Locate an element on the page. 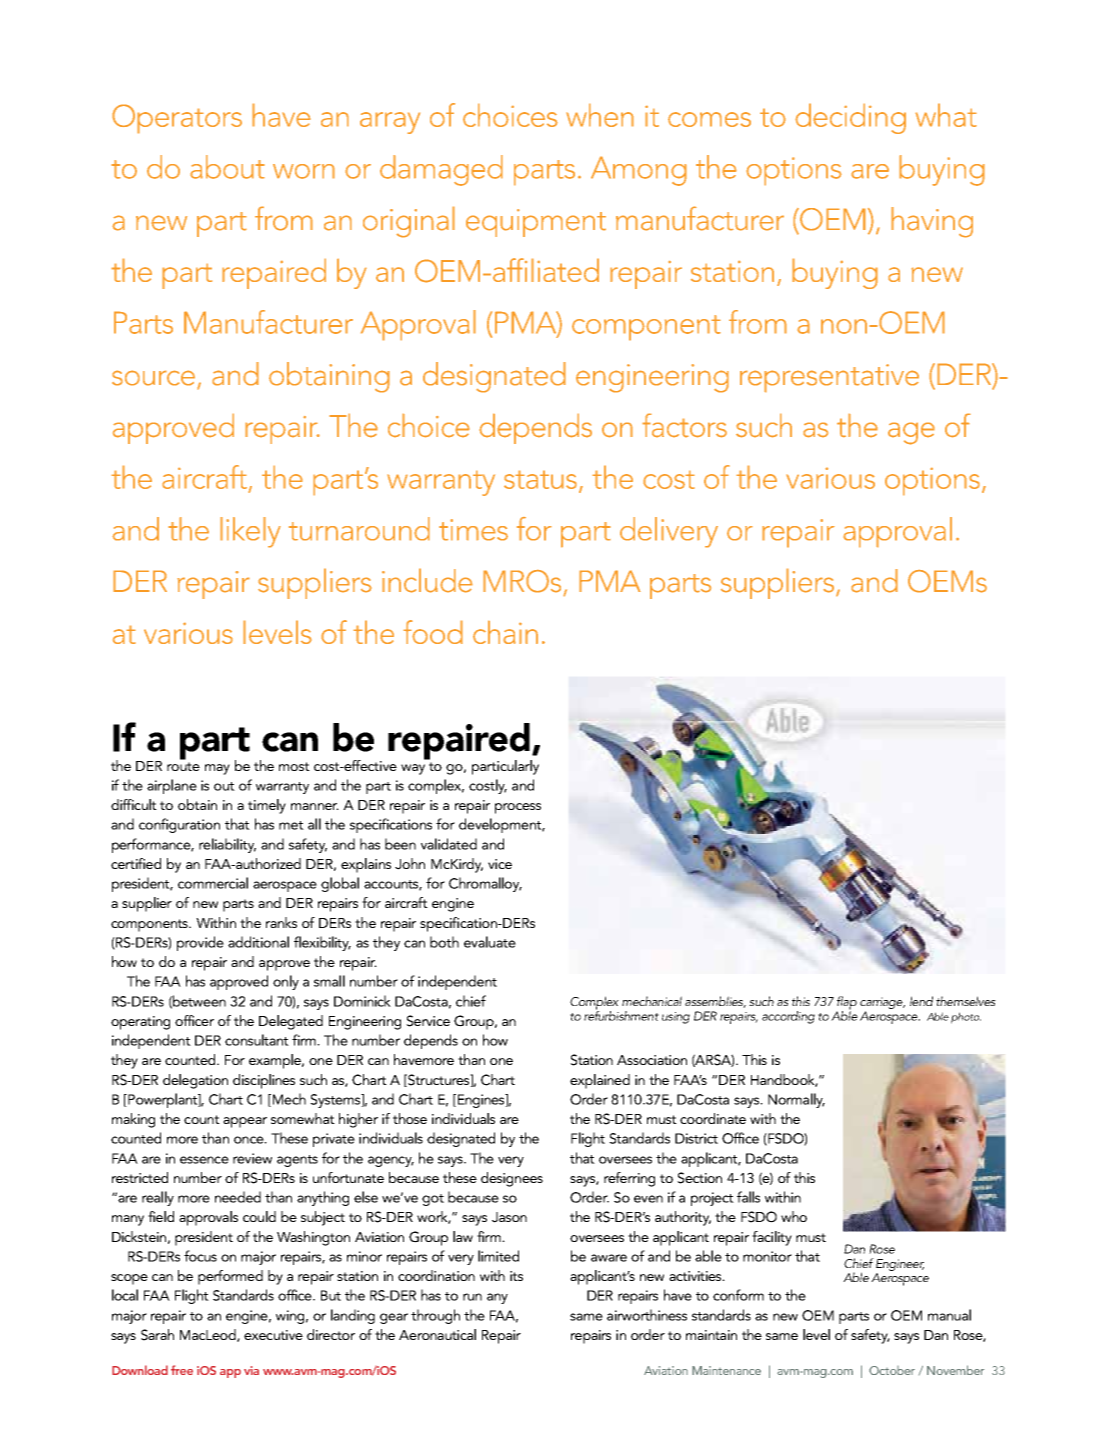 This page has width=1115, height=1442. October is located at coordinates (892, 1370).
